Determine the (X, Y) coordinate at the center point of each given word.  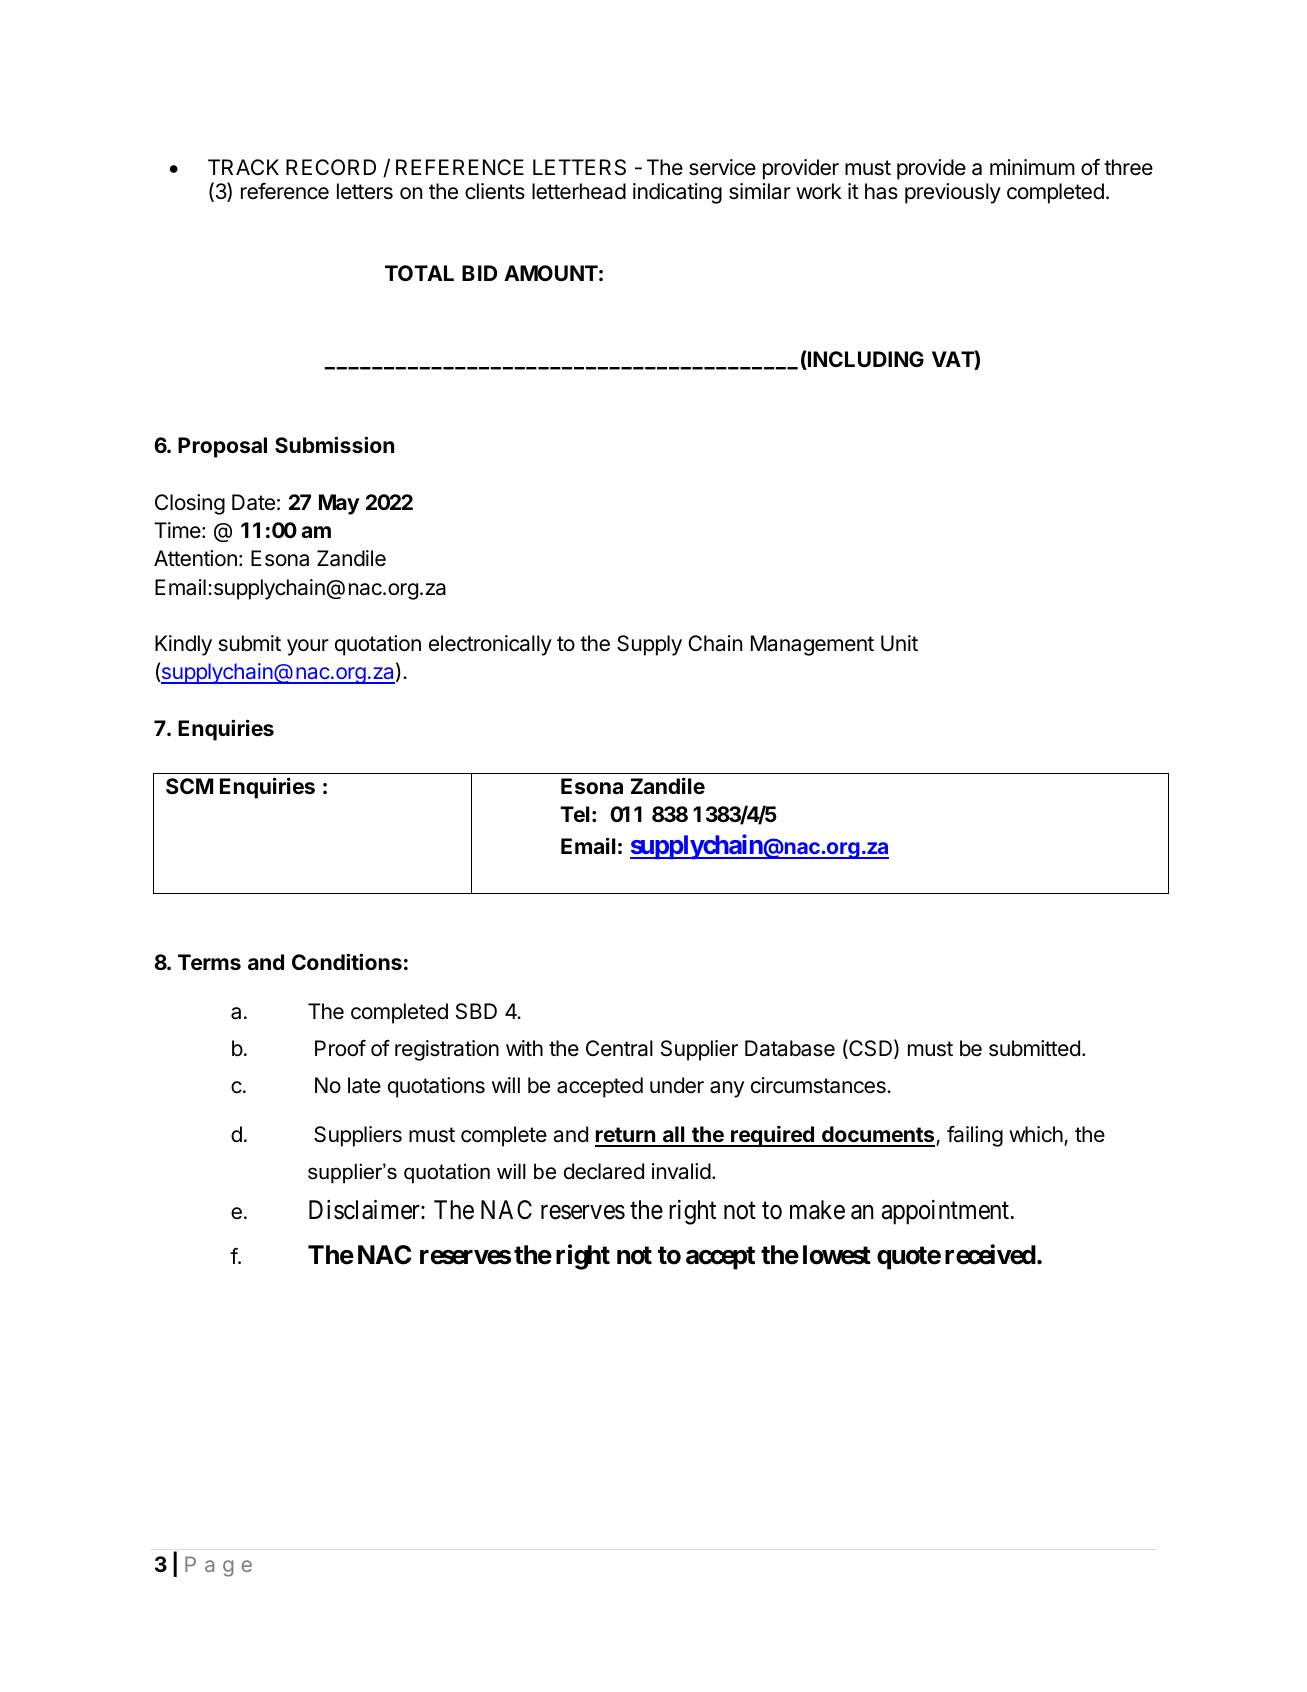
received (990, 1254)
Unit (899, 643)
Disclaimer (365, 1210)
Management (812, 645)
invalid (681, 1171)
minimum (1032, 167)
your (308, 647)
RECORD (331, 167)
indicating (677, 193)
